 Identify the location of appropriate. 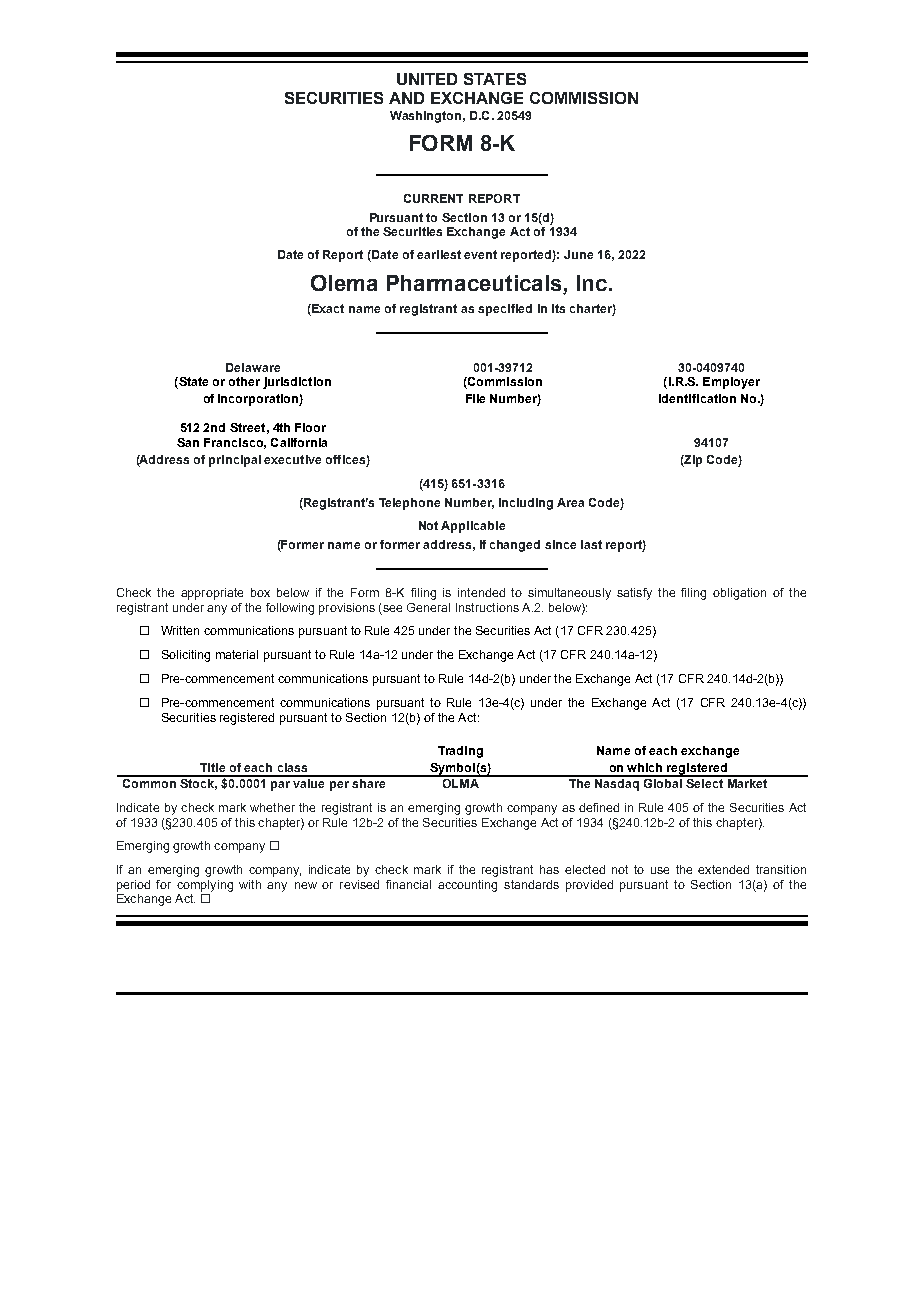
(212, 594).
